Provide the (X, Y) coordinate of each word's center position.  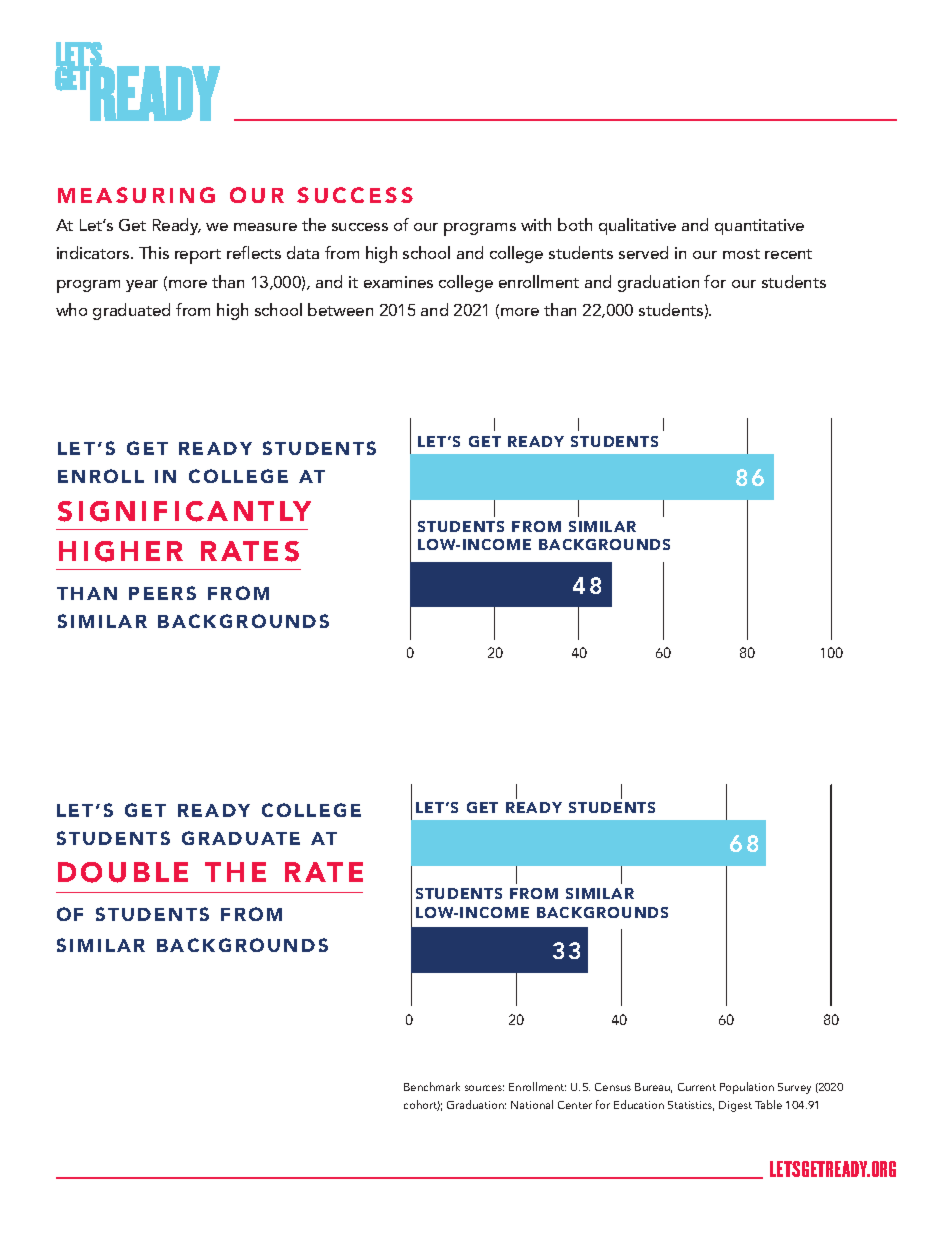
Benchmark (432, 1086)
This (154, 252)
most (741, 254)
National (532, 1104)
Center (575, 1105)
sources (484, 1088)
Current (697, 1087)
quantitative (759, 227)
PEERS (162, 593)
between (340, 309)
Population (747, 1088)
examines (398, 282)
